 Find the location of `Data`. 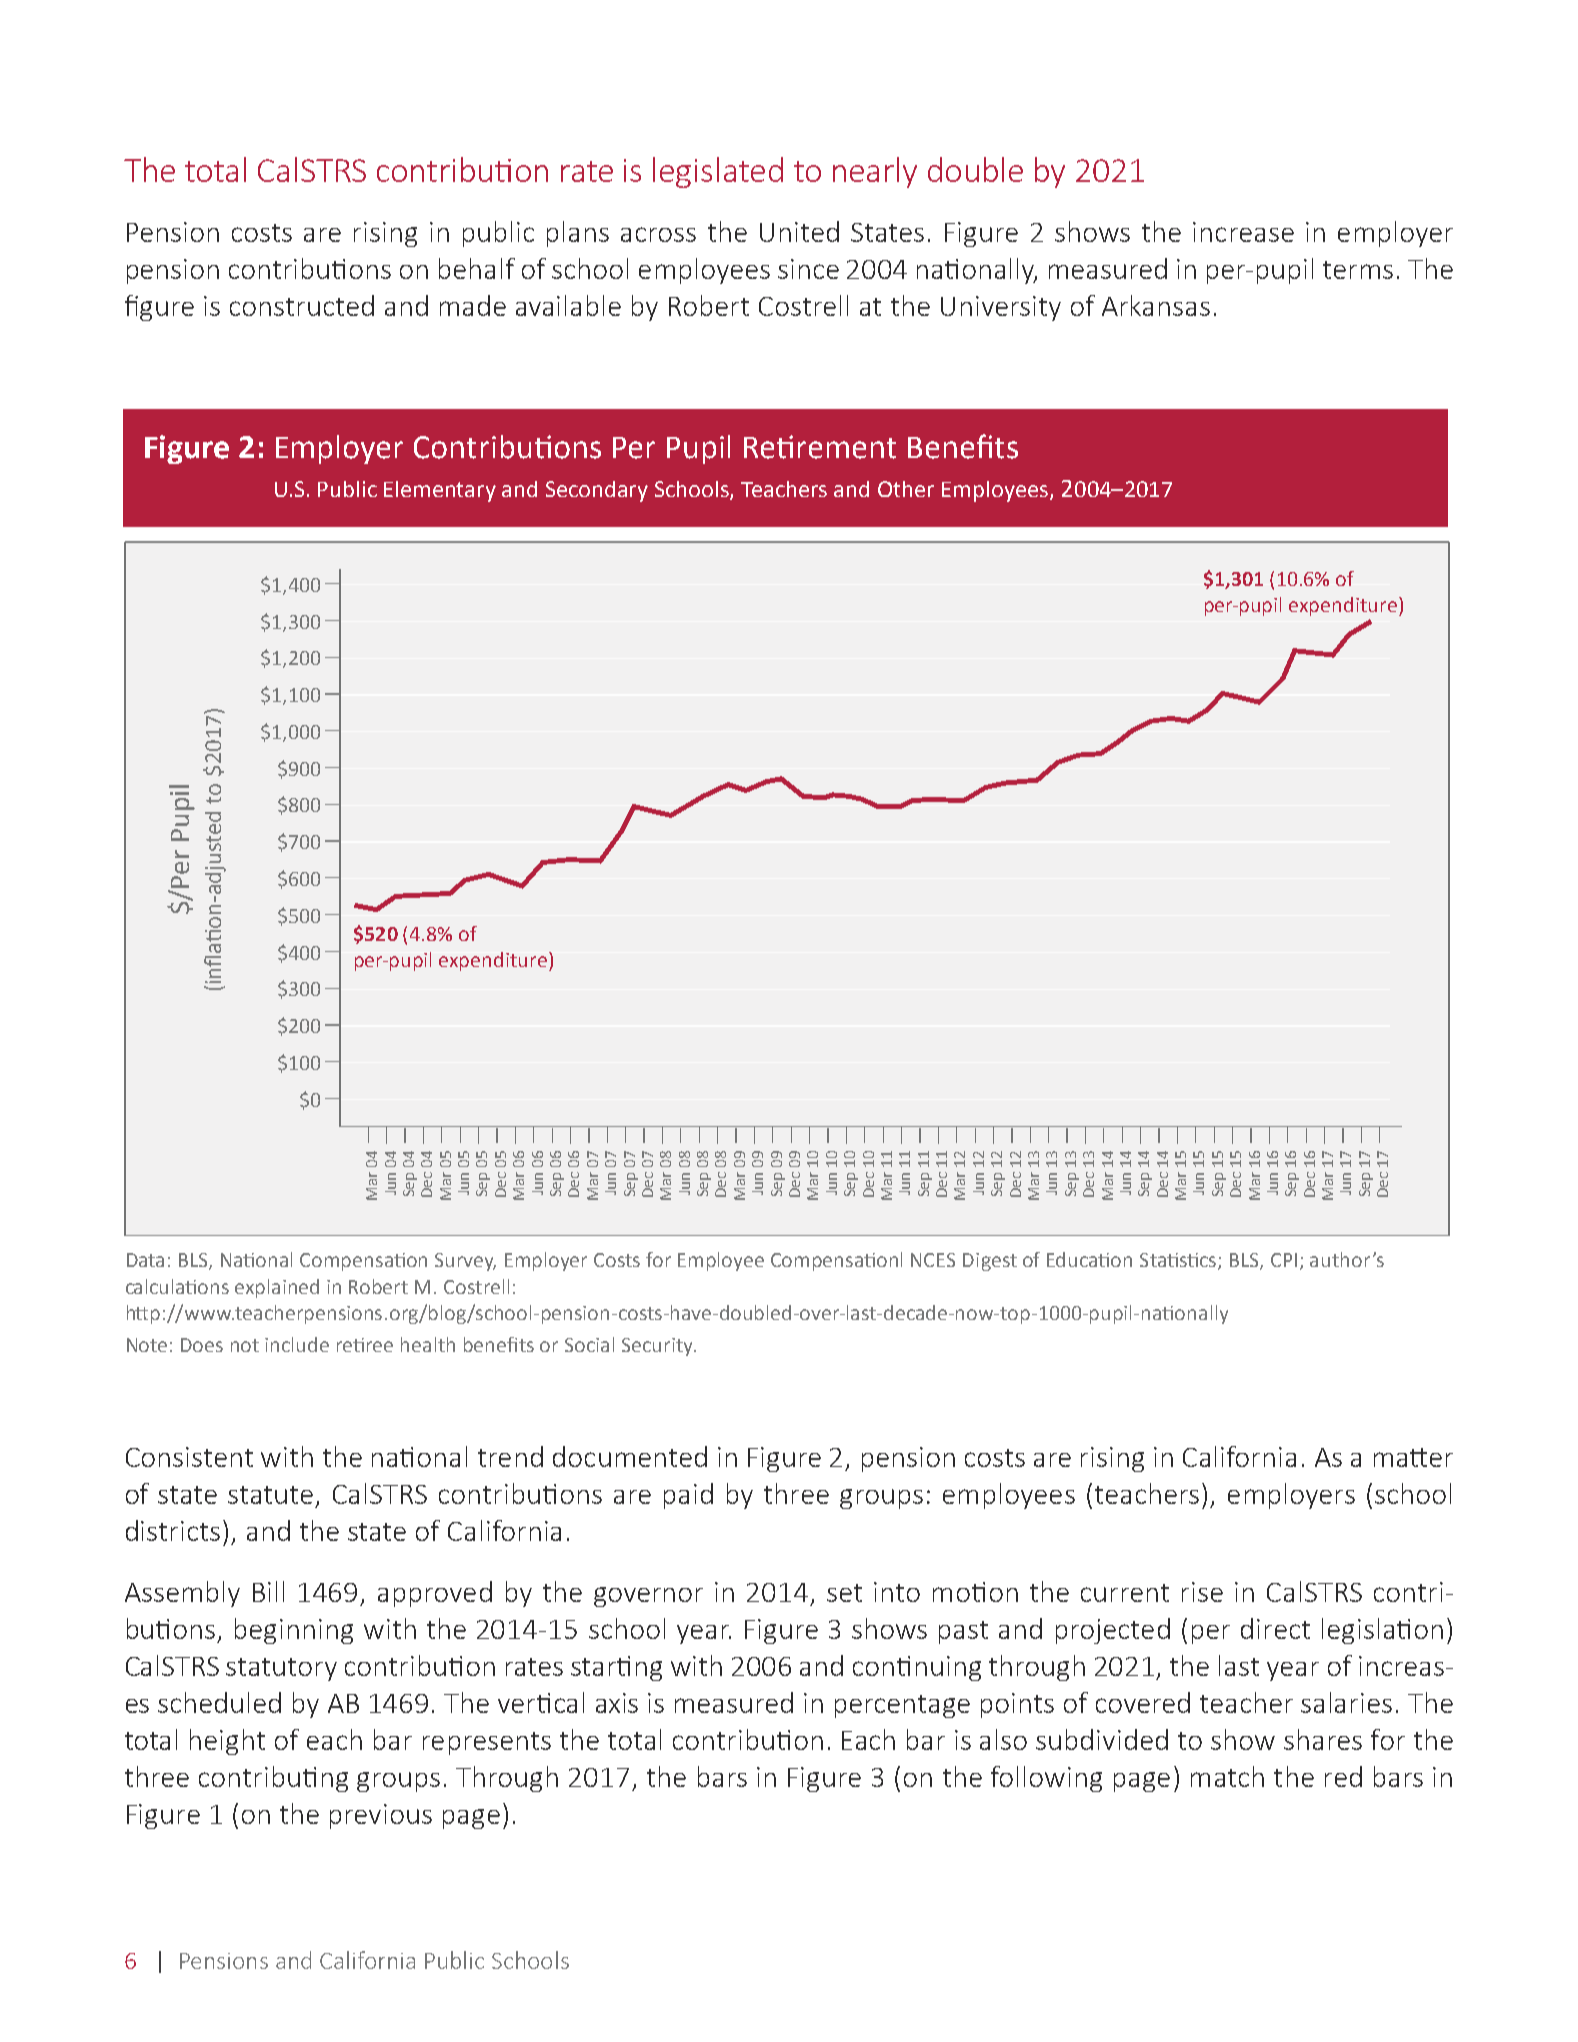

Data is located at coordinates (145, 1260).
